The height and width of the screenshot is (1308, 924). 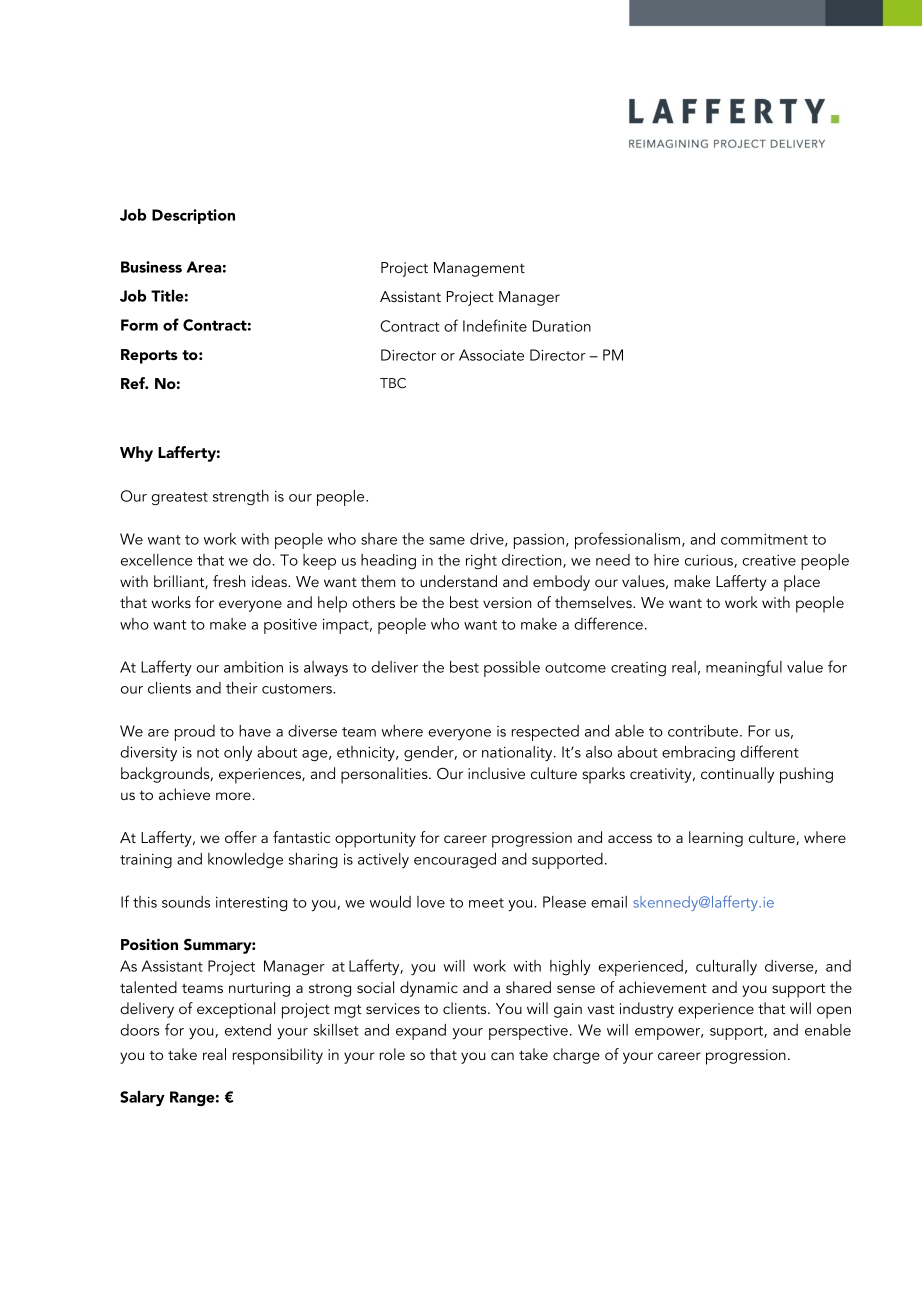 What do you see at coordinates (486, 903) in the screenshot?
I see `meet` at bounding box center [486, 903].
